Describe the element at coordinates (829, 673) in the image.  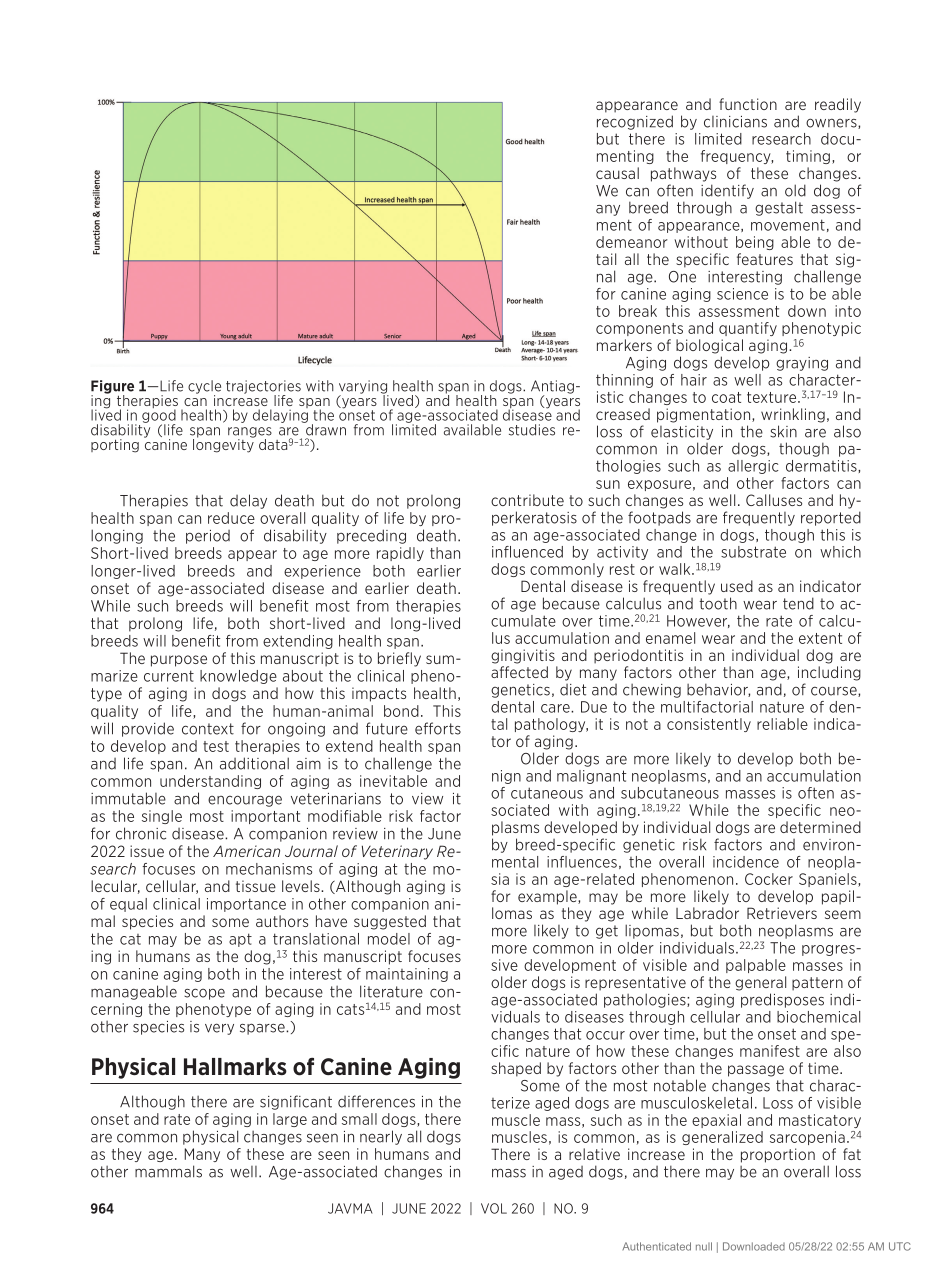
I see `including` at that location.
